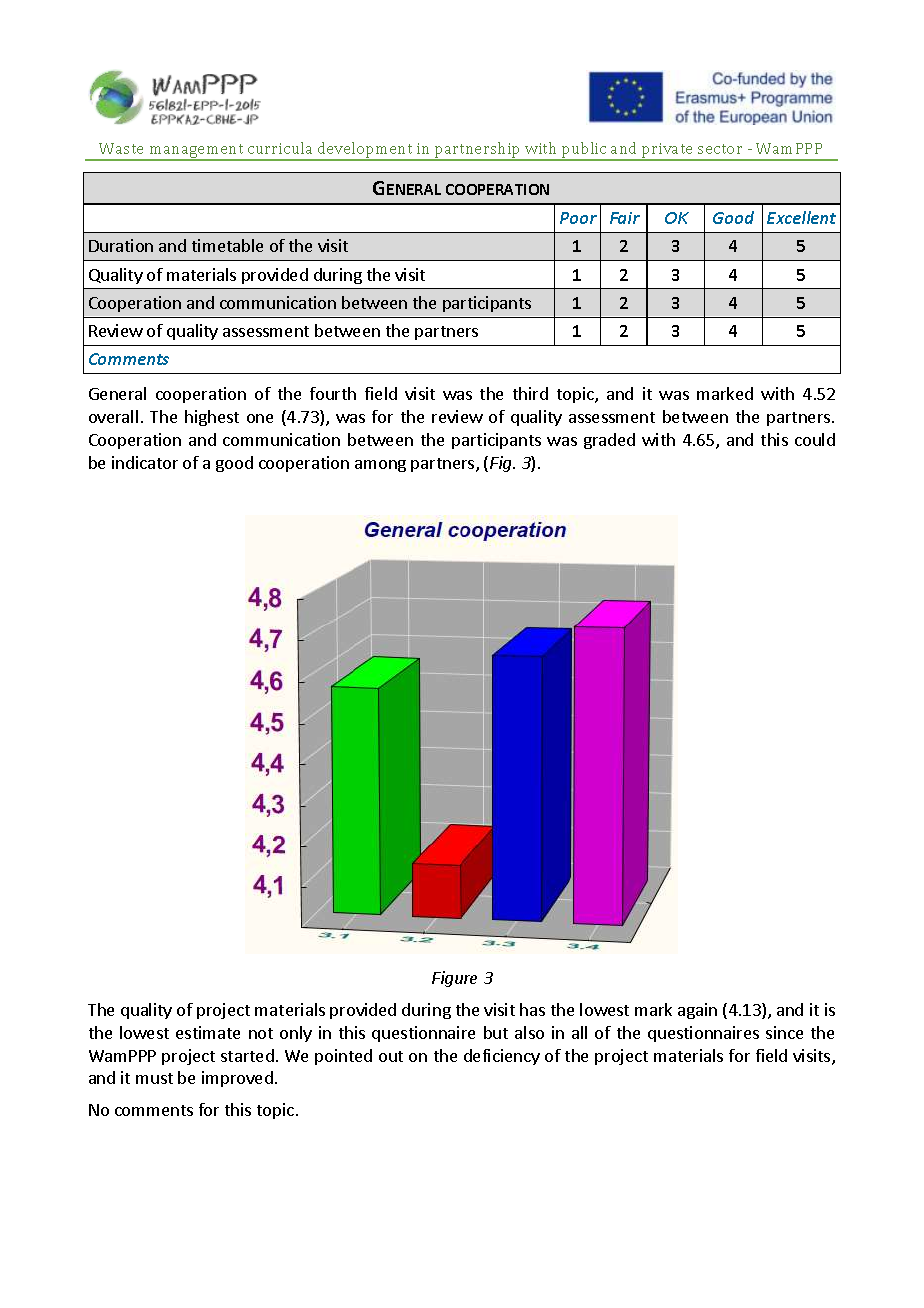  I want to click on development, so click(365, 151).
